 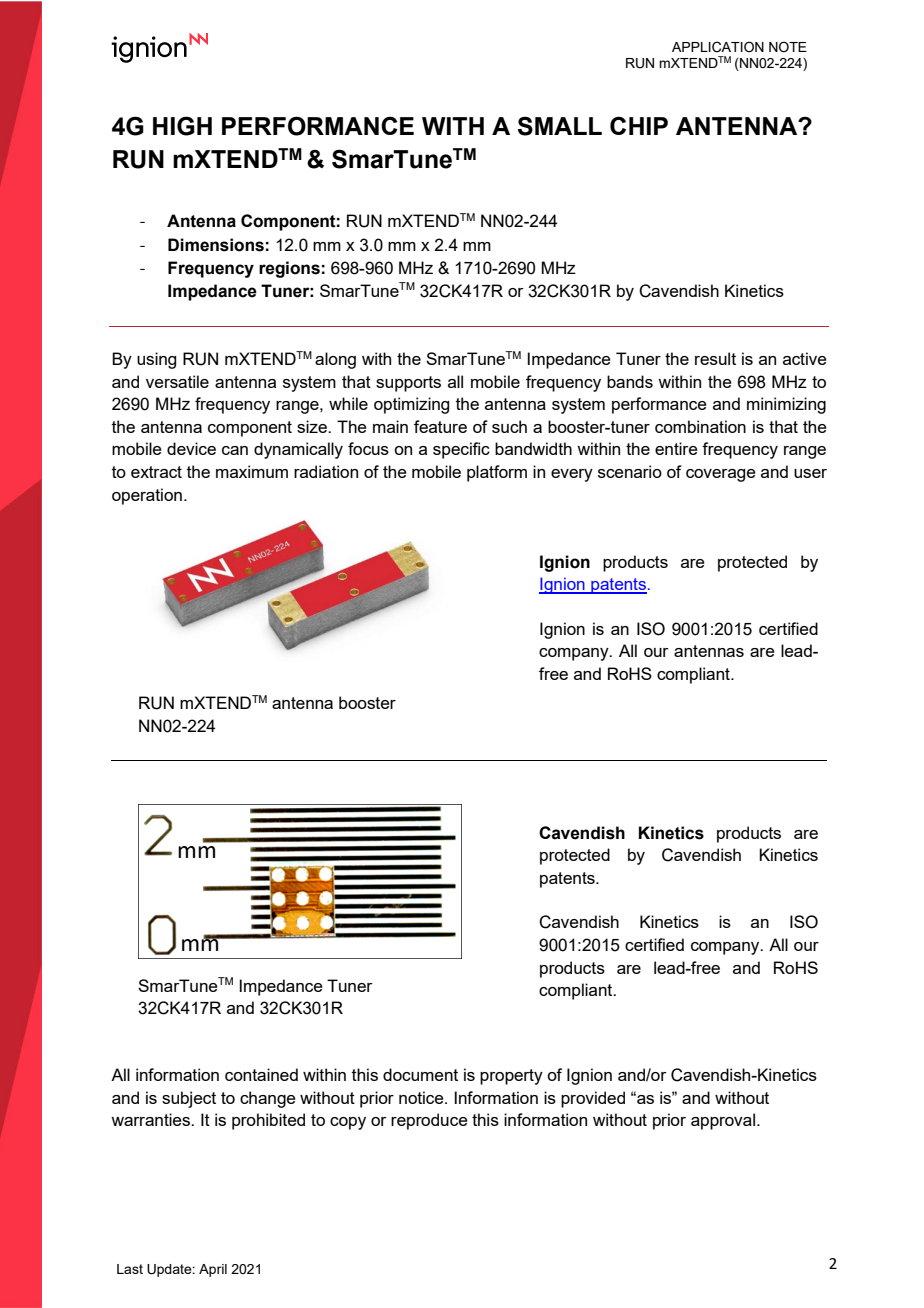 What do you see at coordinates (429, 1121) in the page?
I see `reproduce` at bounding box center [429, 1121].
